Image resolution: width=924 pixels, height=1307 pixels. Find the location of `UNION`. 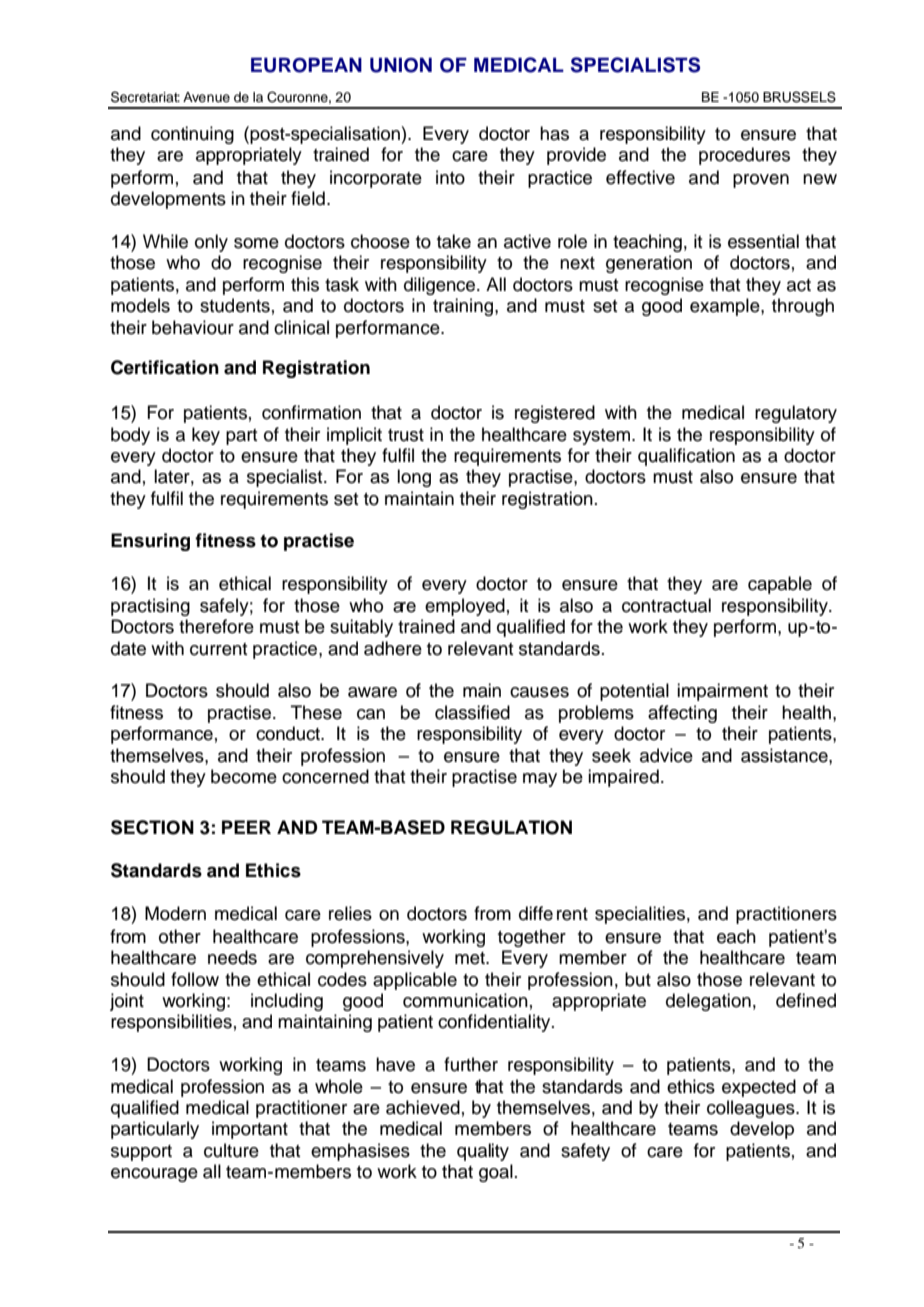

UNION is located at coordinates (401, 65).
